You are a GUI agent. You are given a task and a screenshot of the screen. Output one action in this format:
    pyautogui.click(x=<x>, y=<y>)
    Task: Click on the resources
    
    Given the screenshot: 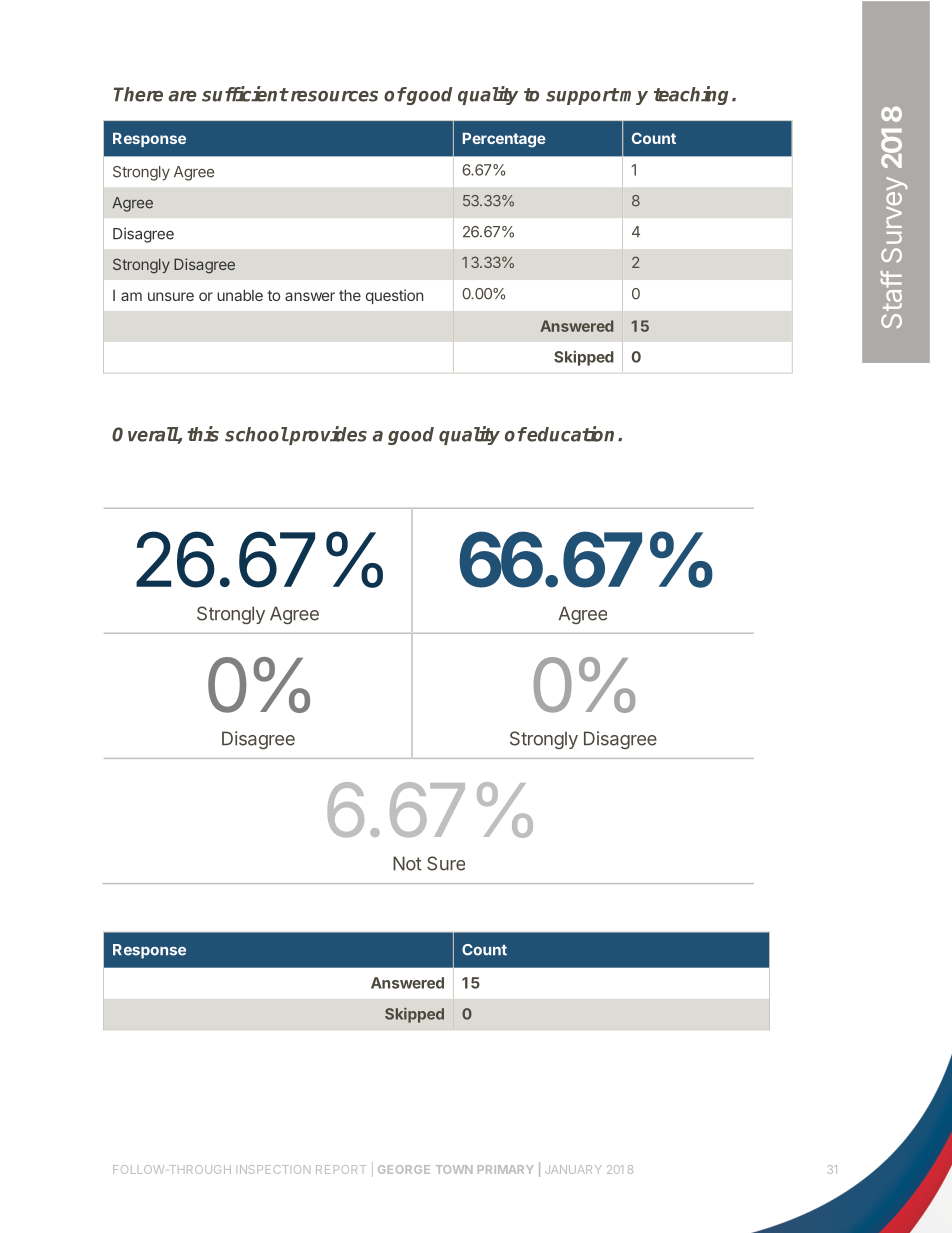 What is the action you would take?
    pyautogui.click(x=333, y=96)
